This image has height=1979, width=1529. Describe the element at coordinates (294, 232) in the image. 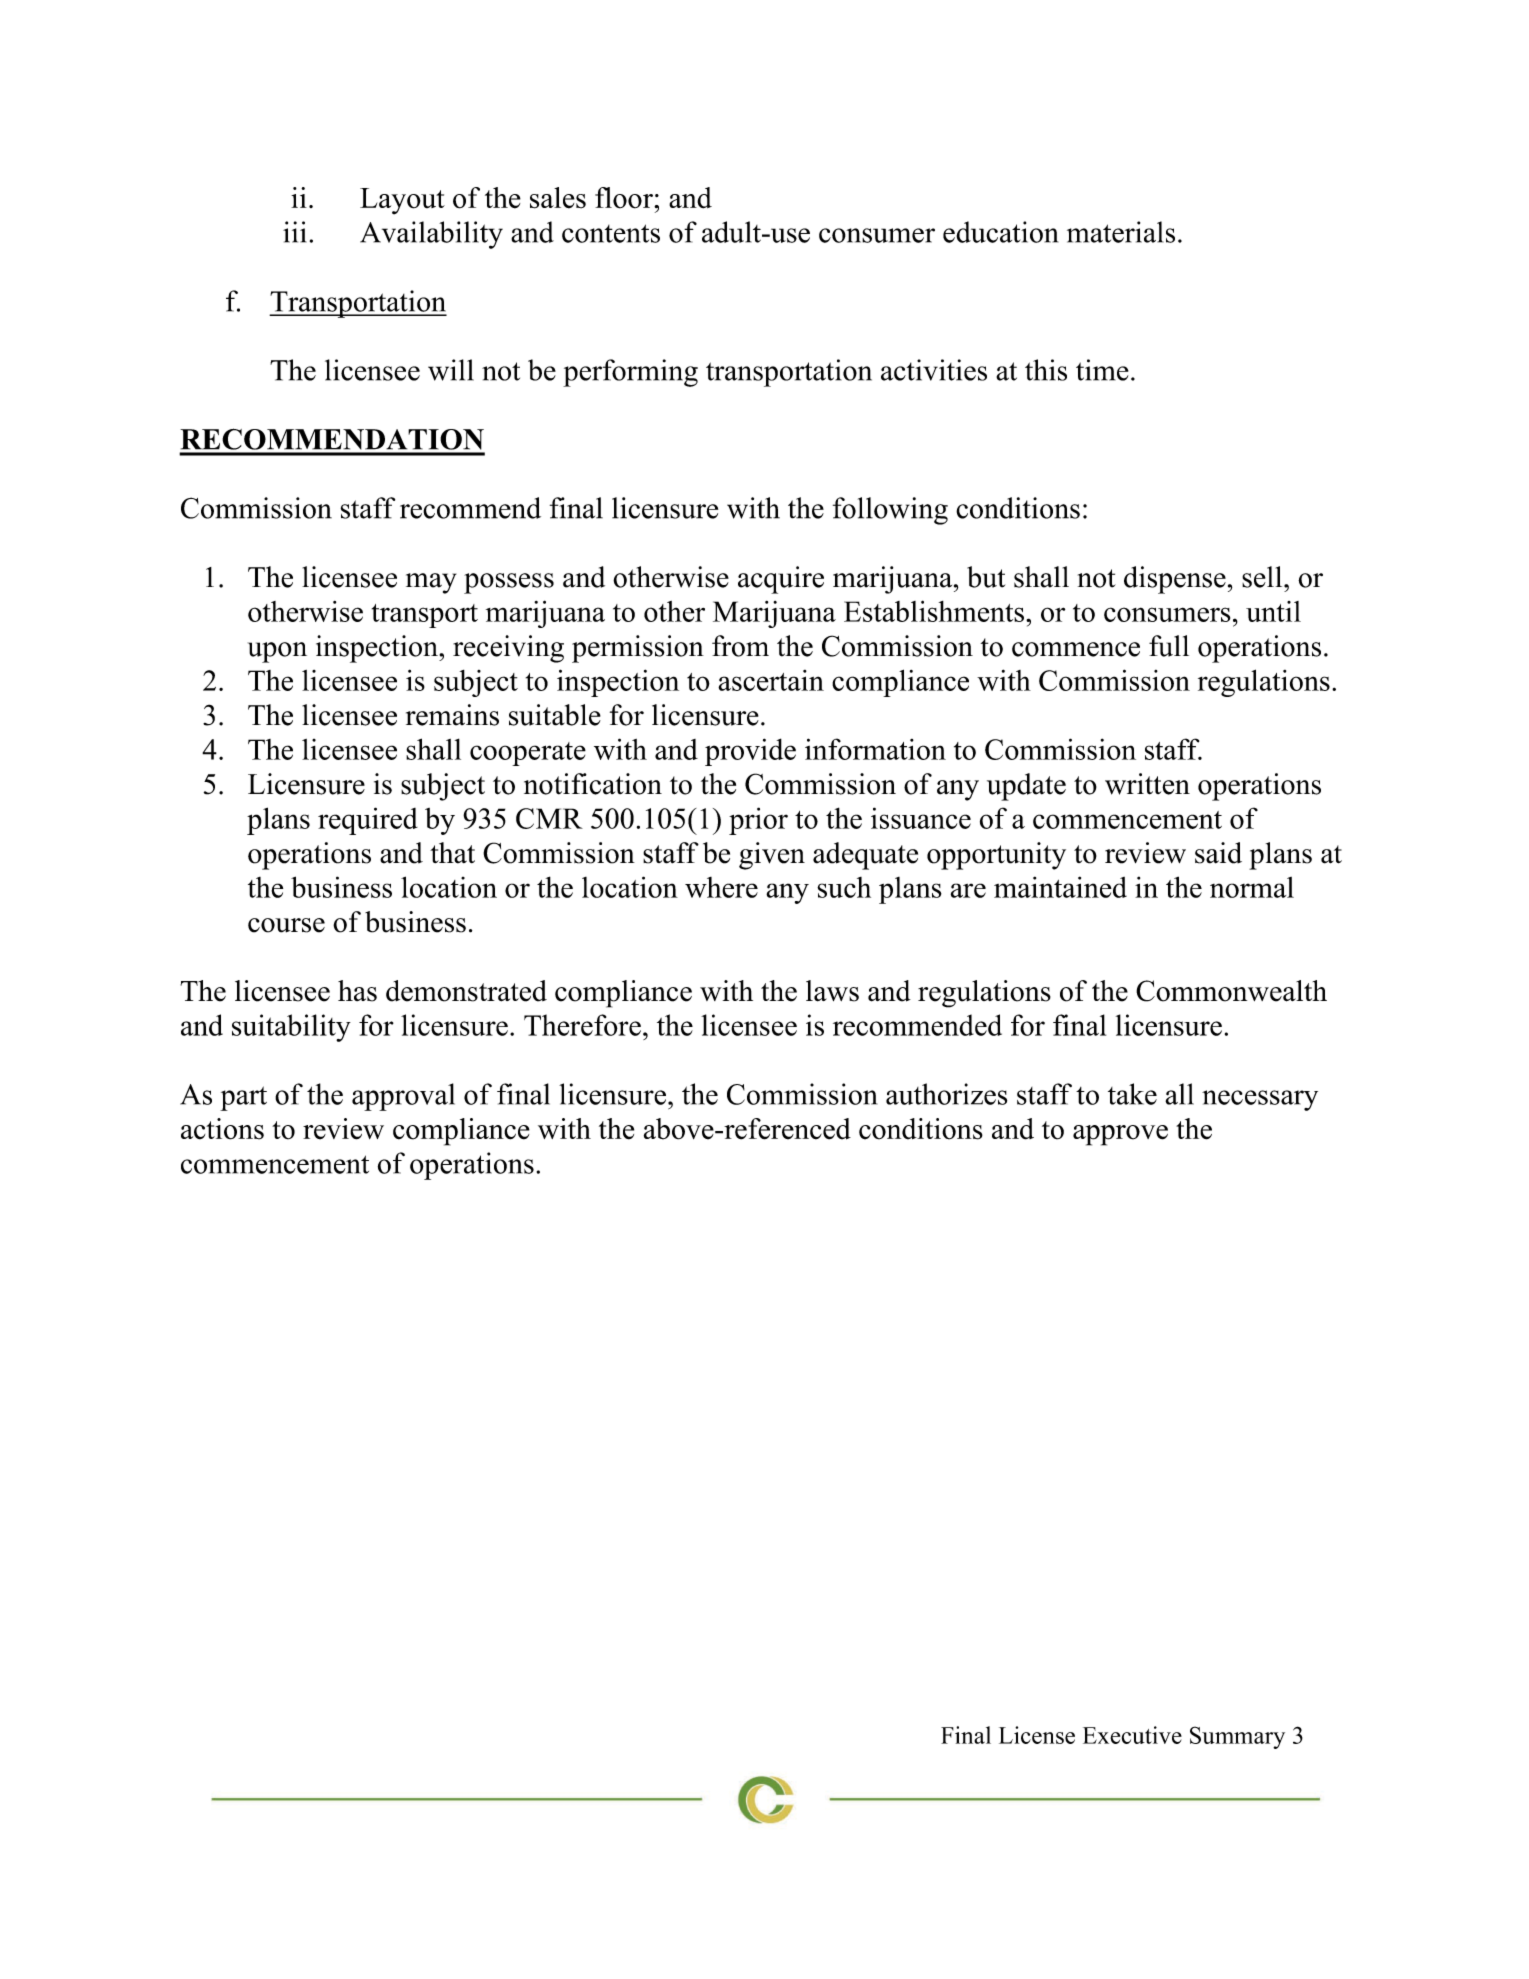

I see `iii` at that location.
